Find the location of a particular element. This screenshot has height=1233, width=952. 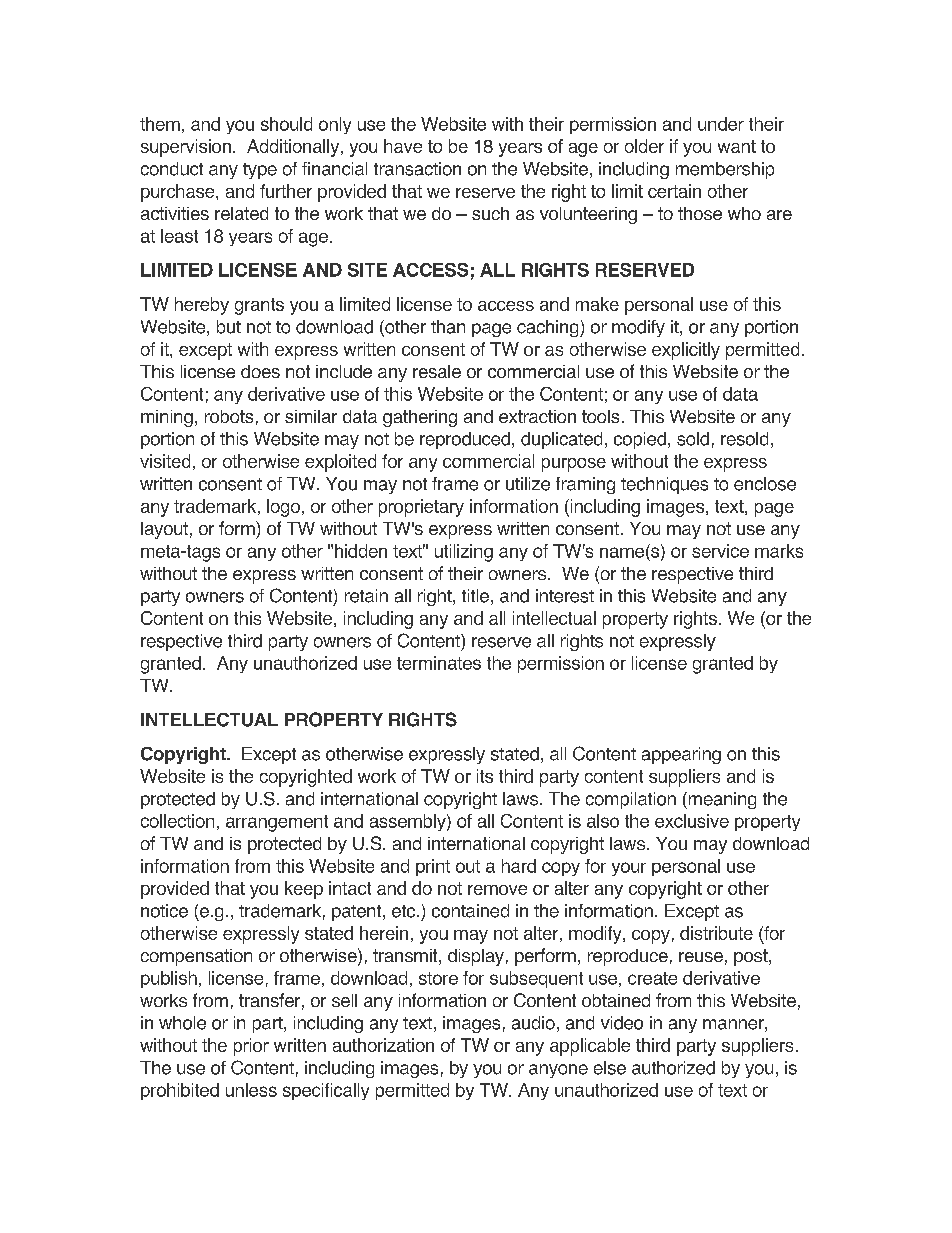

else is located at coordinates (610, 1068).
